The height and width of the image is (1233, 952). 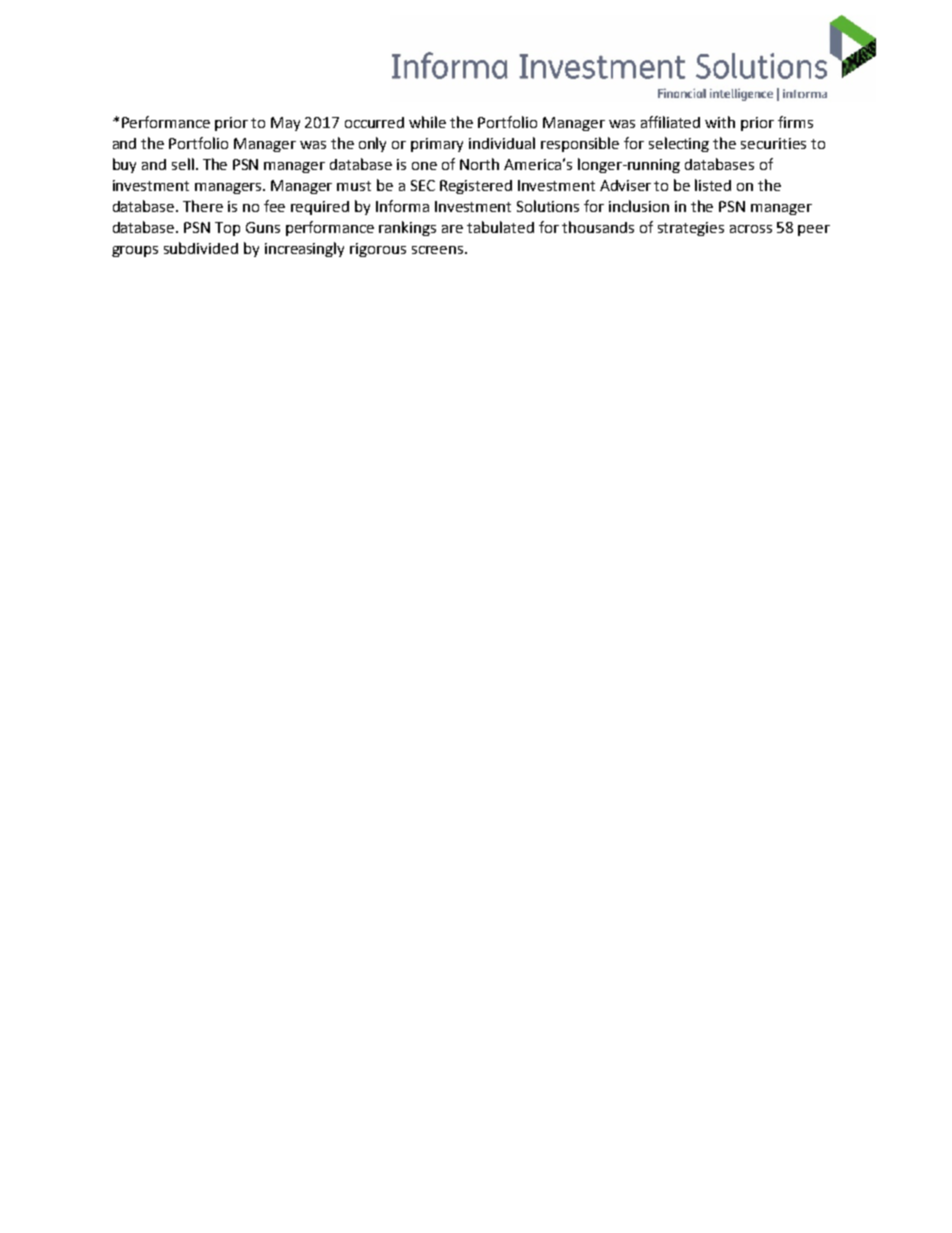 I want to click on subdivided, so click(x=201, y=248).
